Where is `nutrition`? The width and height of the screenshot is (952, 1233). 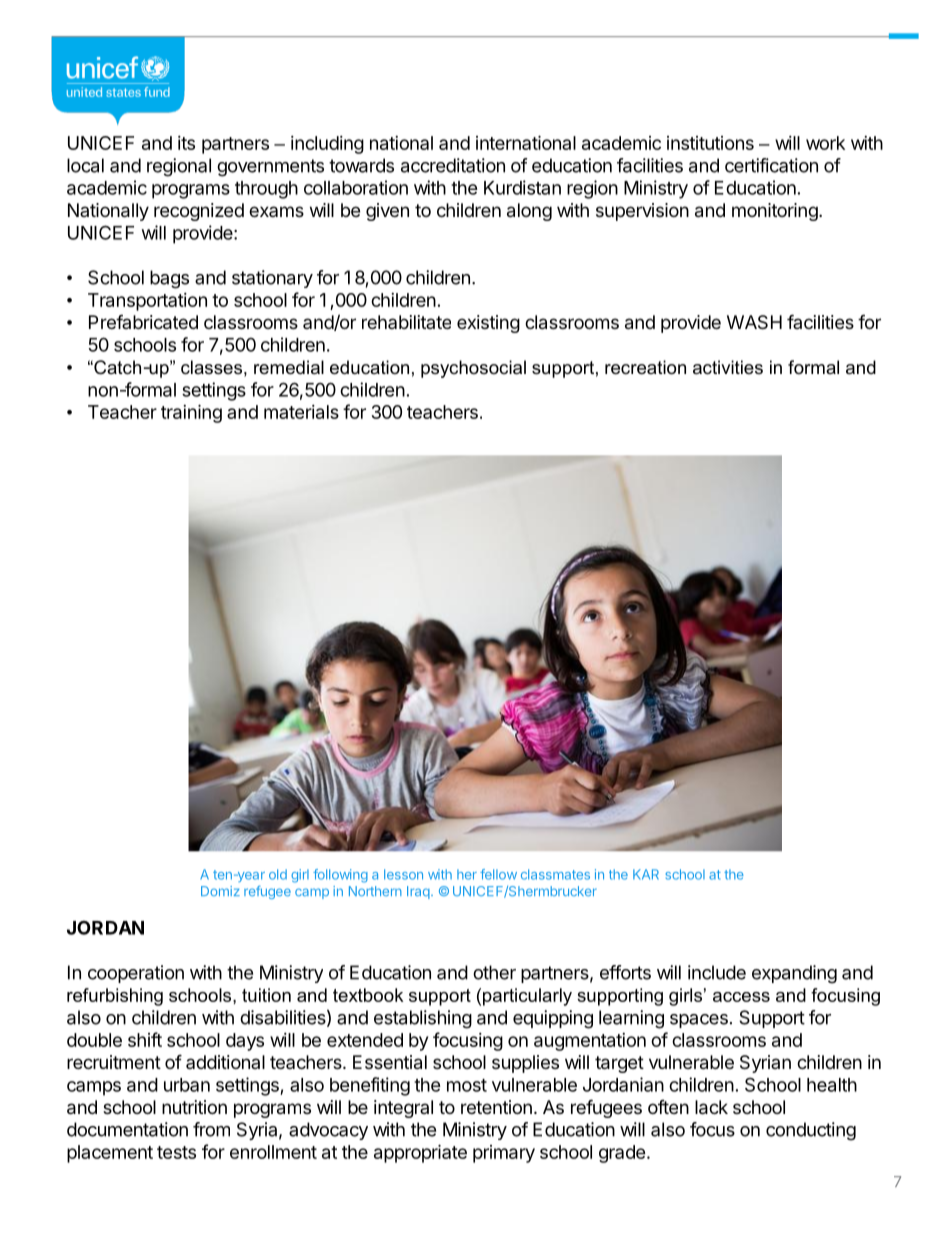 nutrition is located at coordinates (194, 1107).
